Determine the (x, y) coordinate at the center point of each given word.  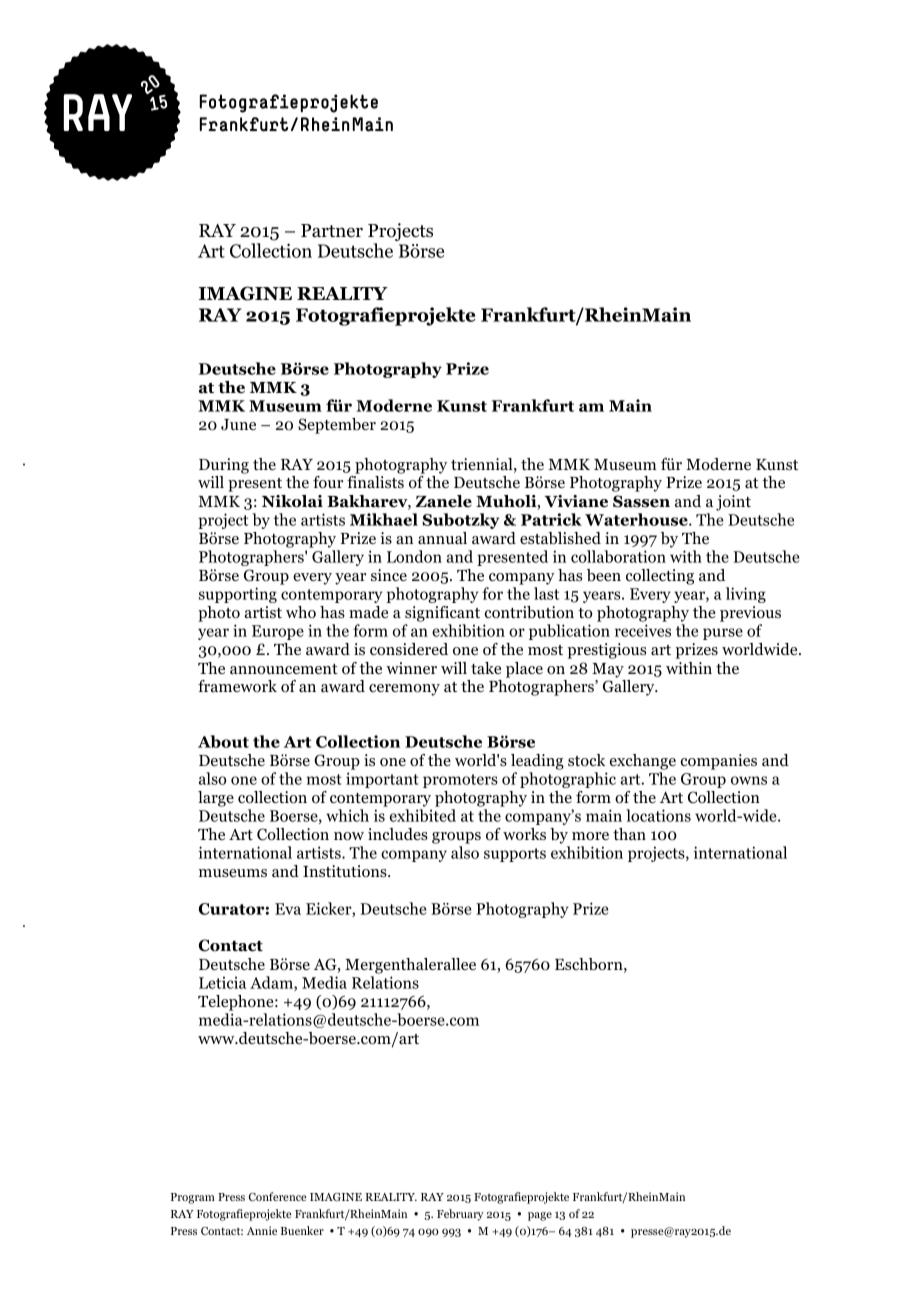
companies (719, 762)
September (337, 426)
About (223, 741)
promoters (460, 781)
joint (733, 503)
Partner (332, 231)
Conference (277, 1196)
